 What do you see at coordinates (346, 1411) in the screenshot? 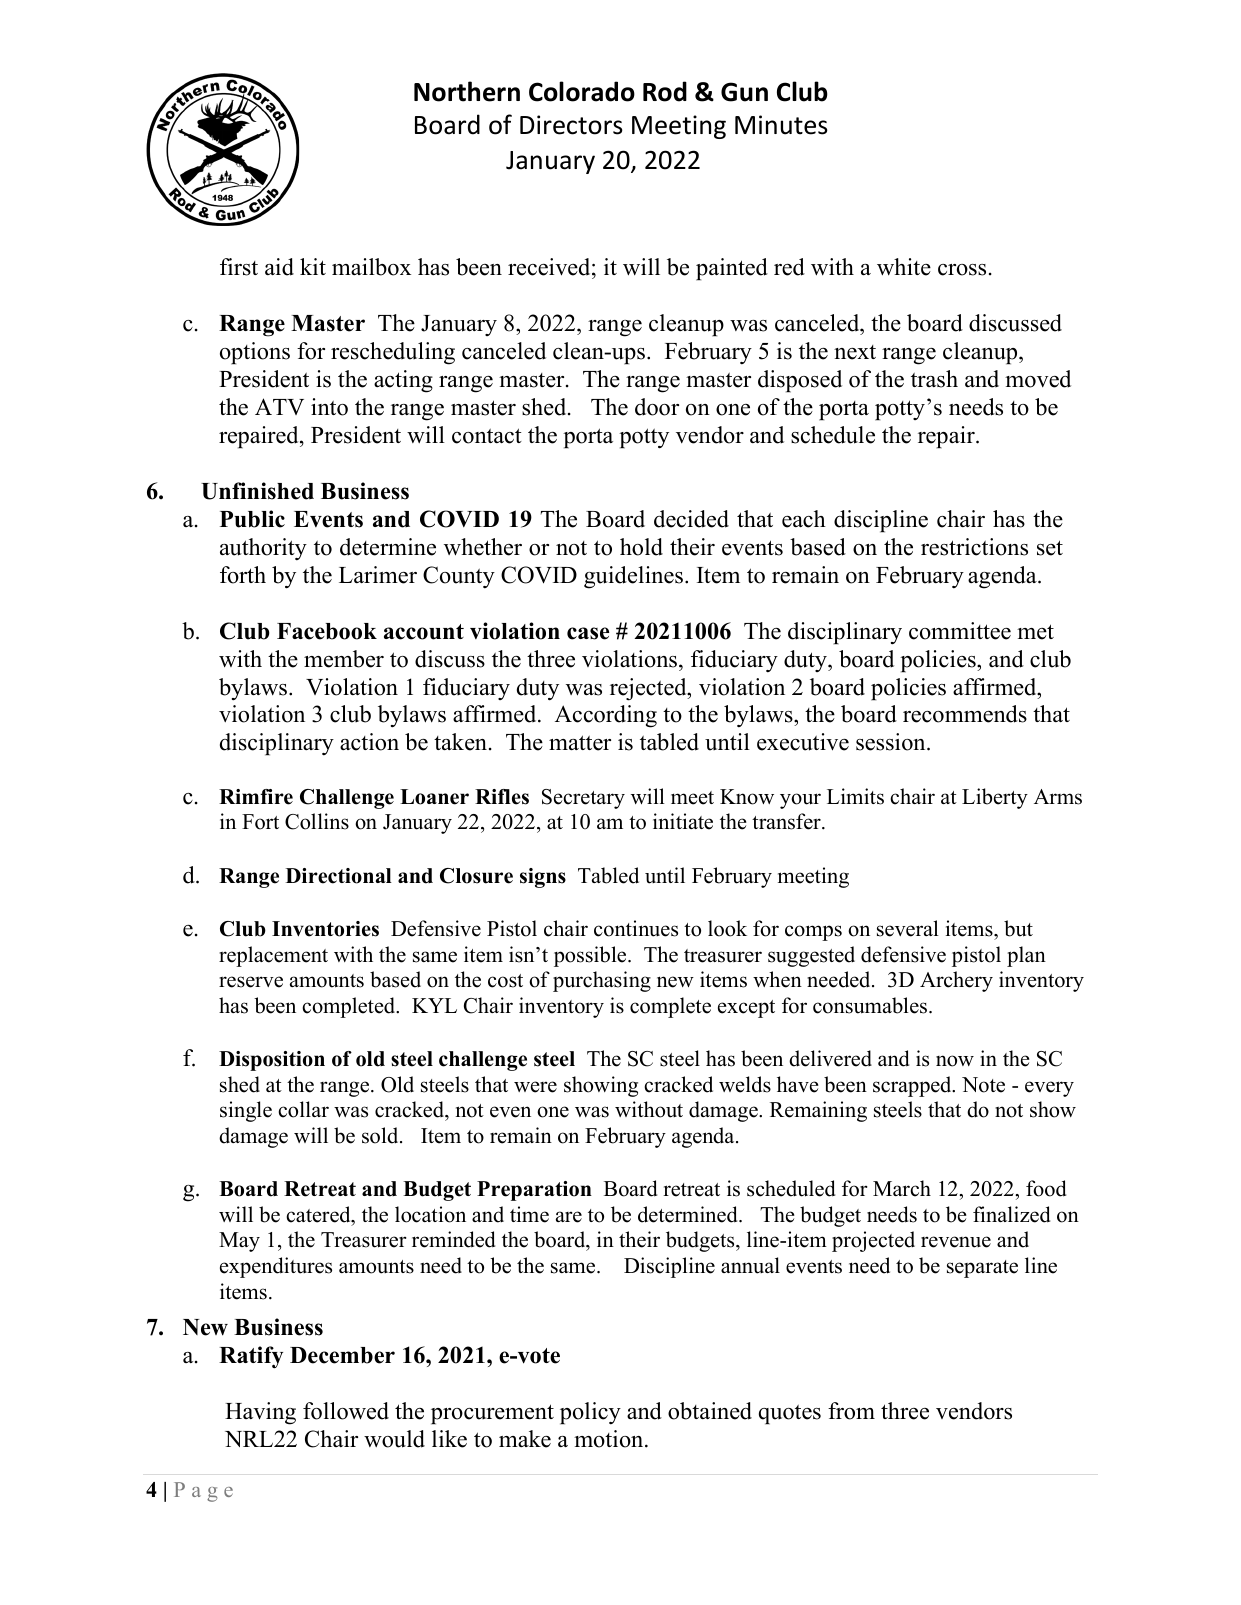
I see `followed` at bounding box center [346, 1411].
